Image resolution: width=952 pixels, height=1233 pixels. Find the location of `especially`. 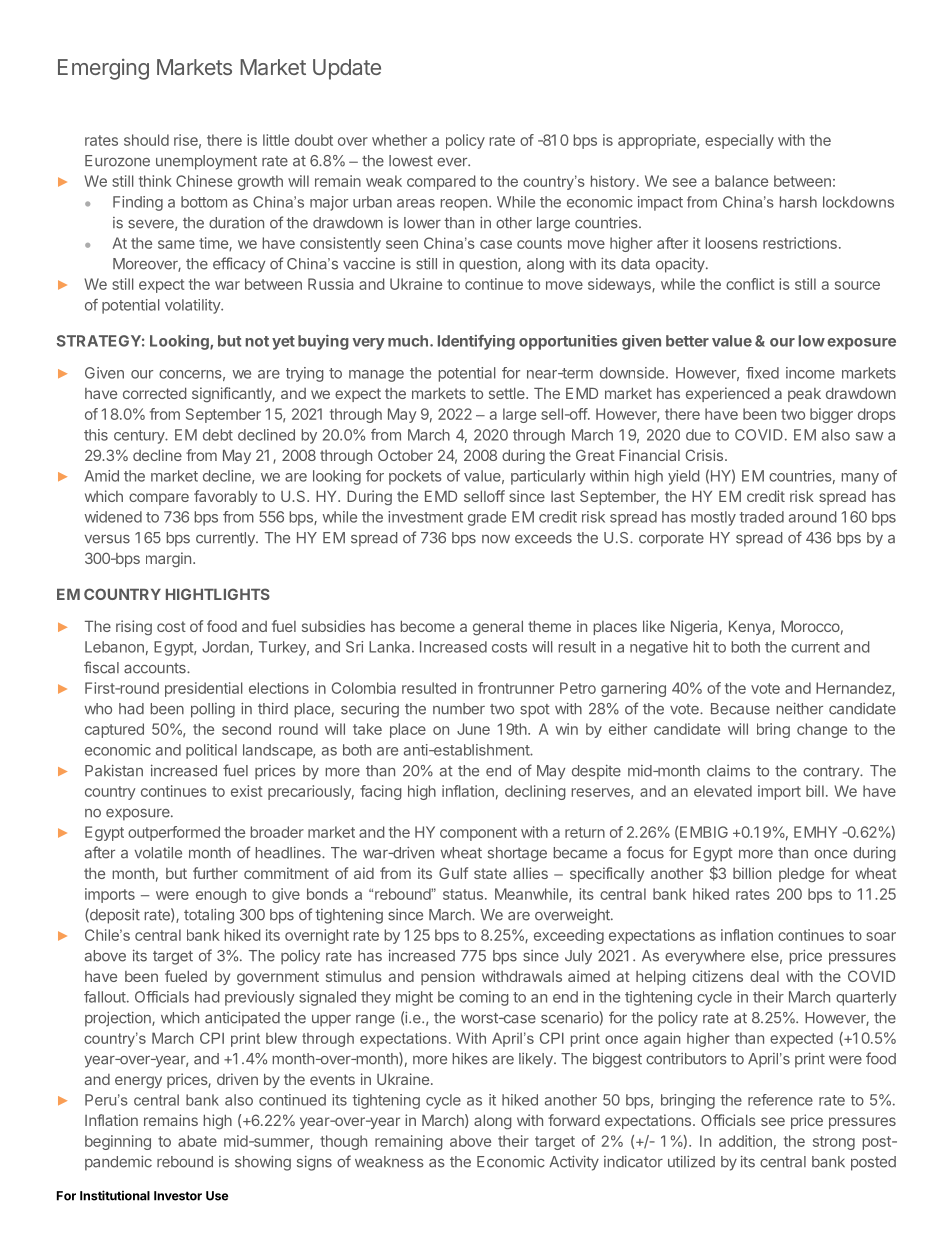

especially is located at coordinates (739, 141).
